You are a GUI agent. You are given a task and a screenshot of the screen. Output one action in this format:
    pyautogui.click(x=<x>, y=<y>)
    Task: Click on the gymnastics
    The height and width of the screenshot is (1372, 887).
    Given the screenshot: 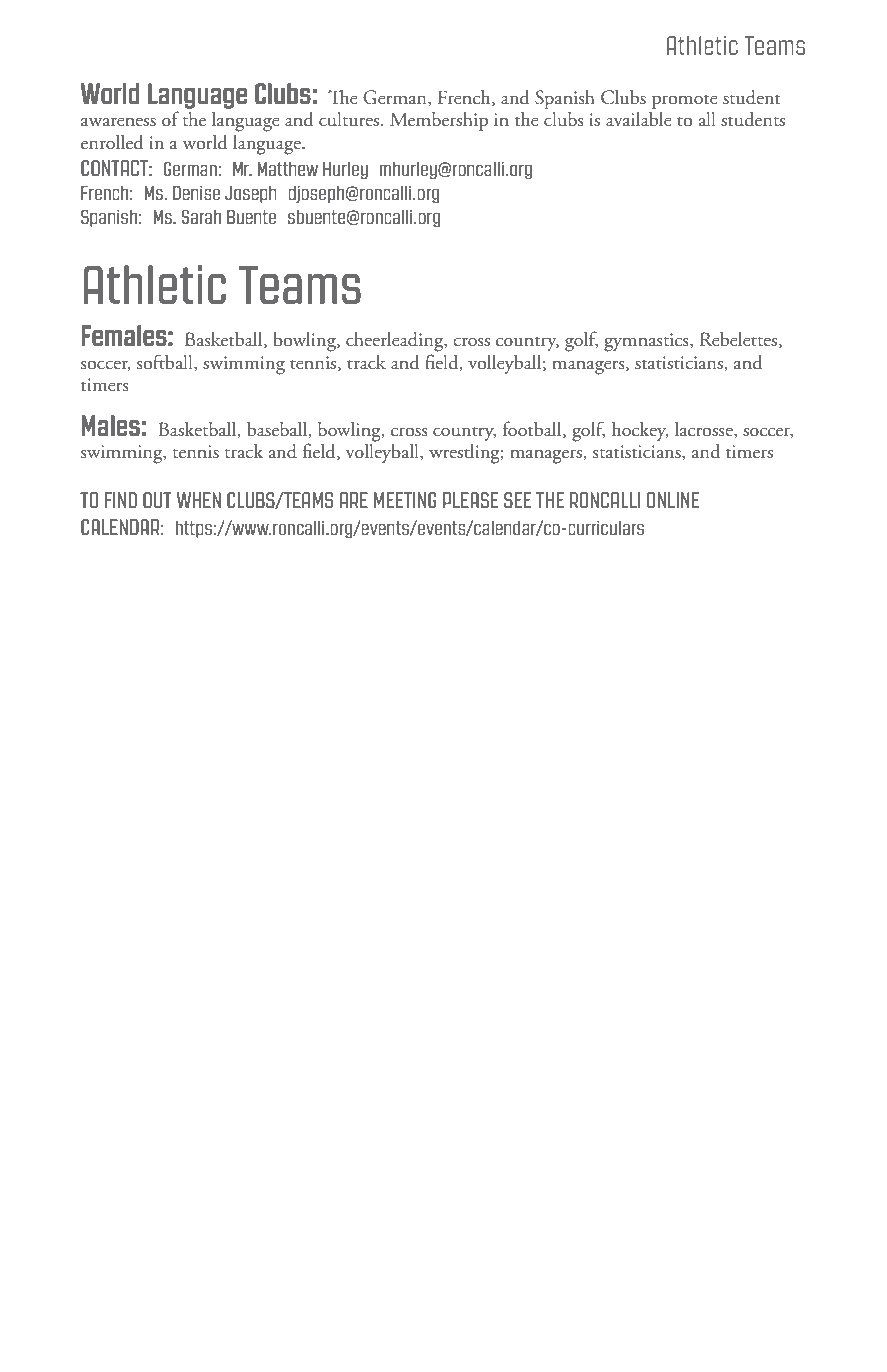 What is the action you would take?
    pyautogui.click(x=647, y=342)
